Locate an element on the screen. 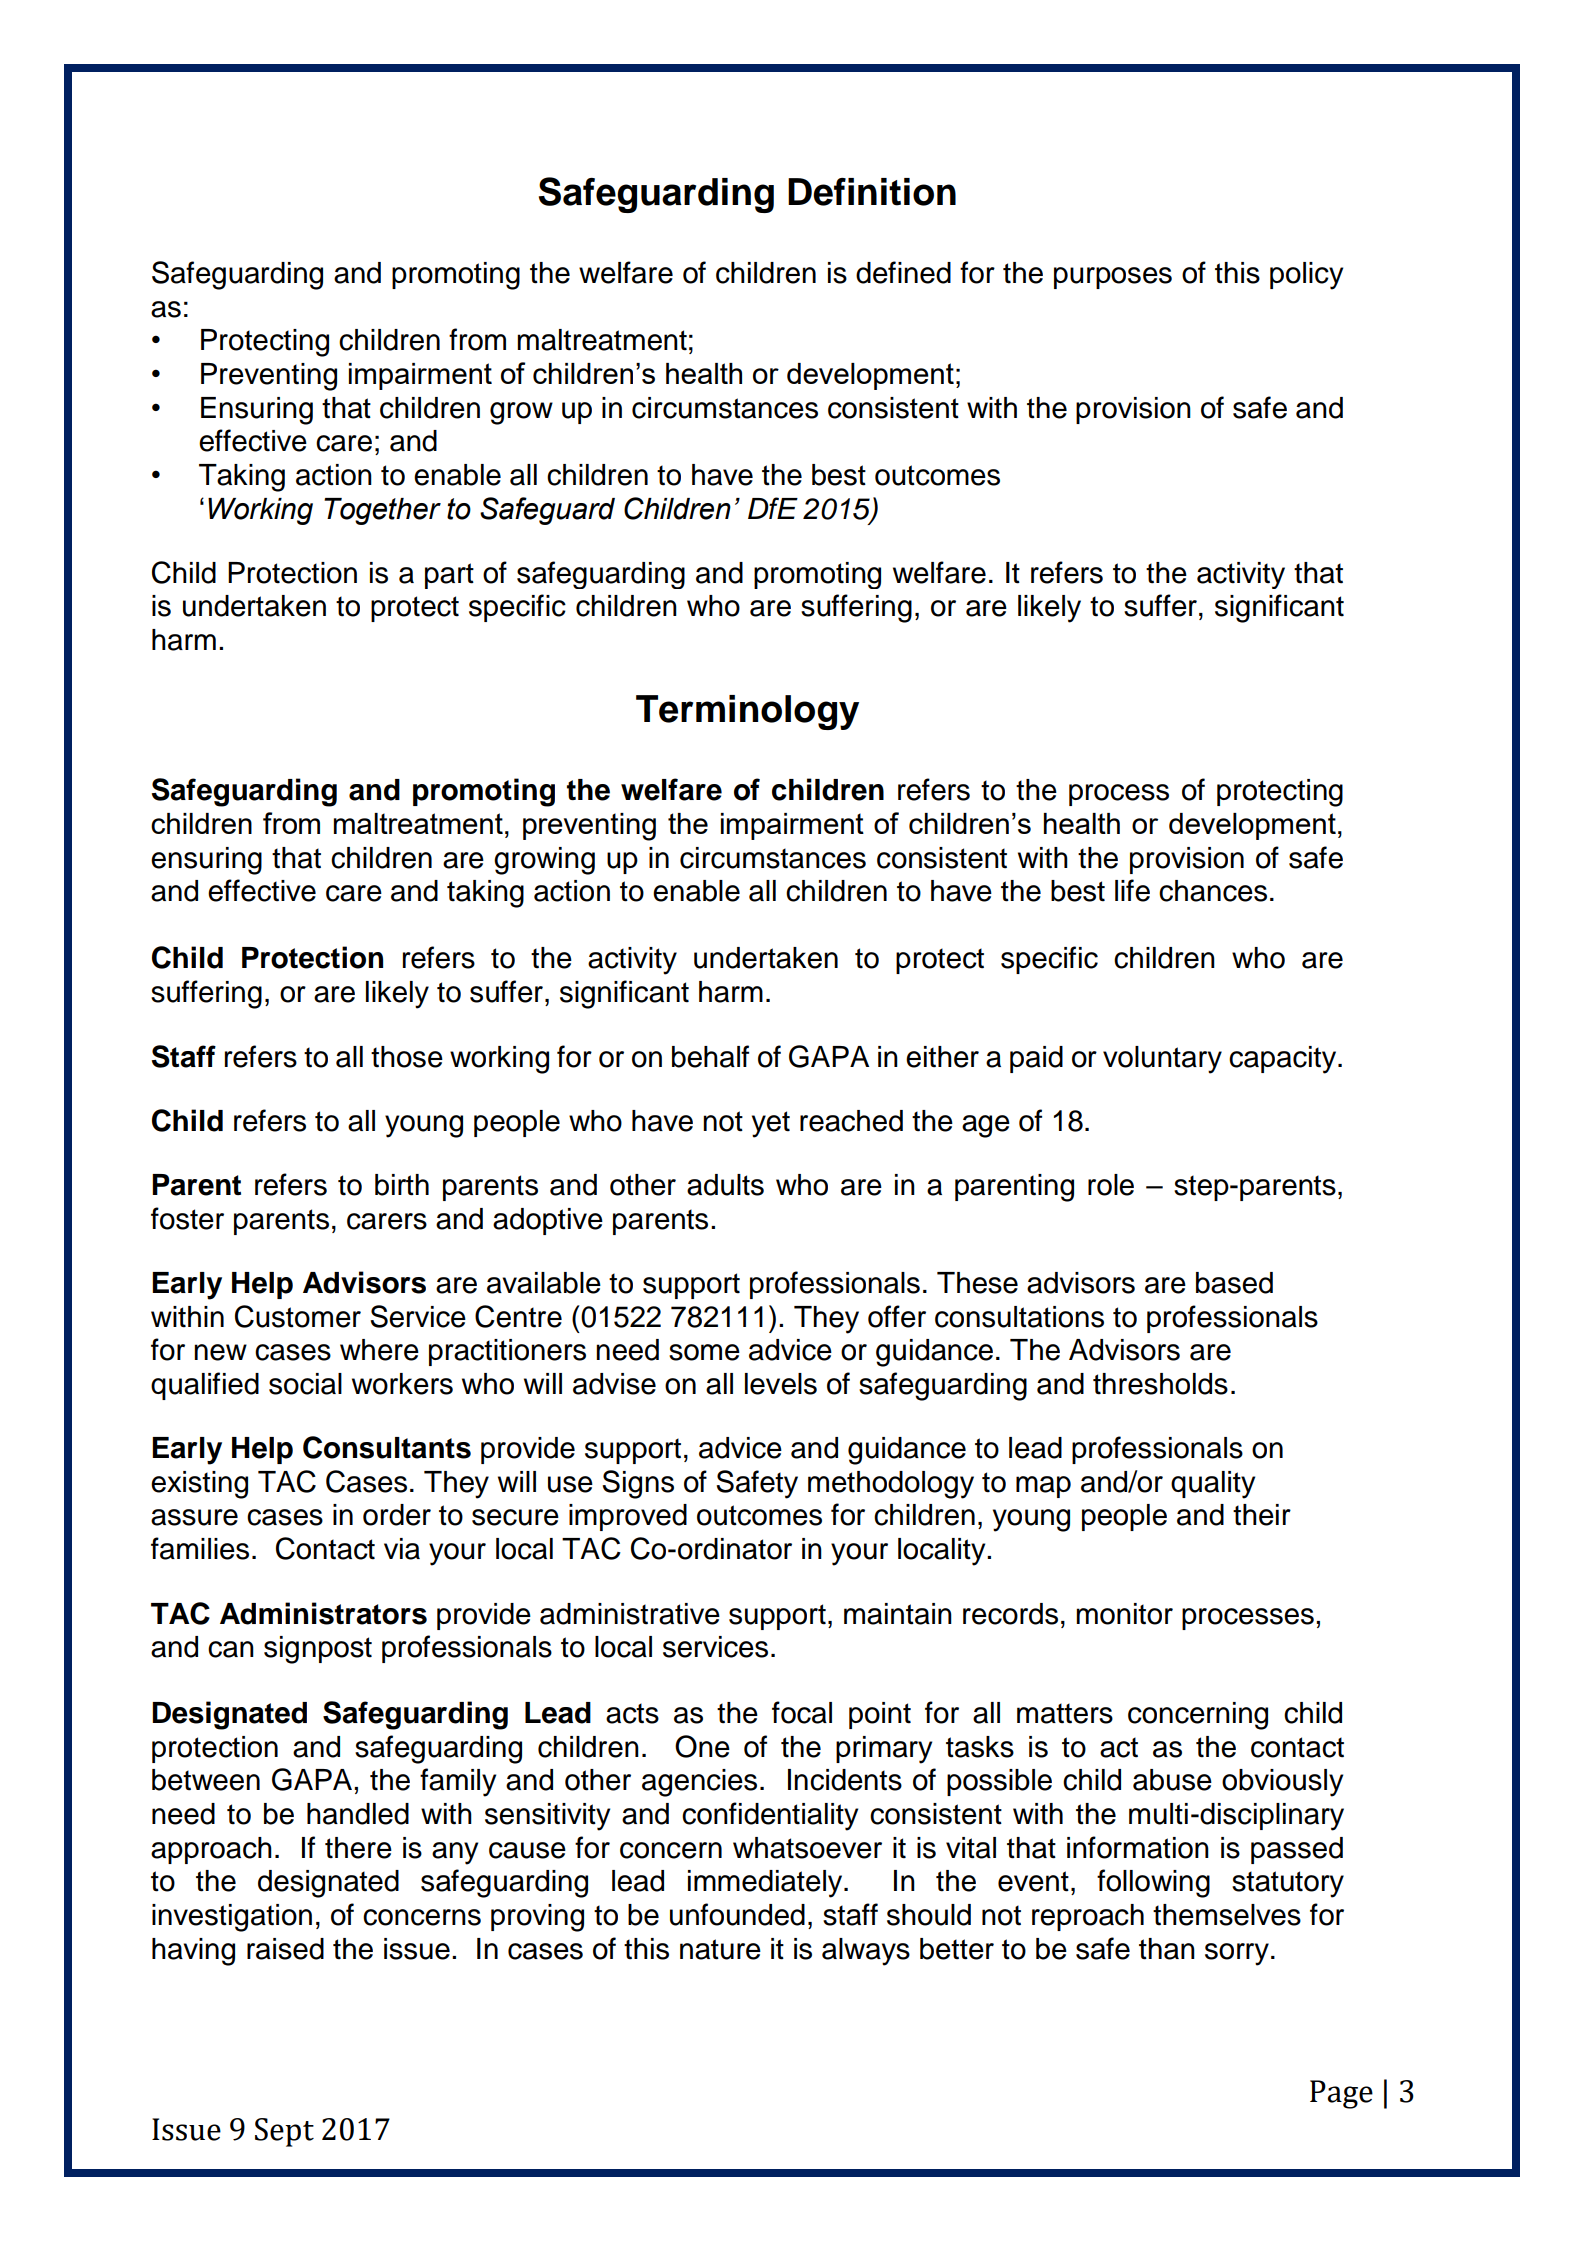  Page is located at coordinates (1341, 2094).
